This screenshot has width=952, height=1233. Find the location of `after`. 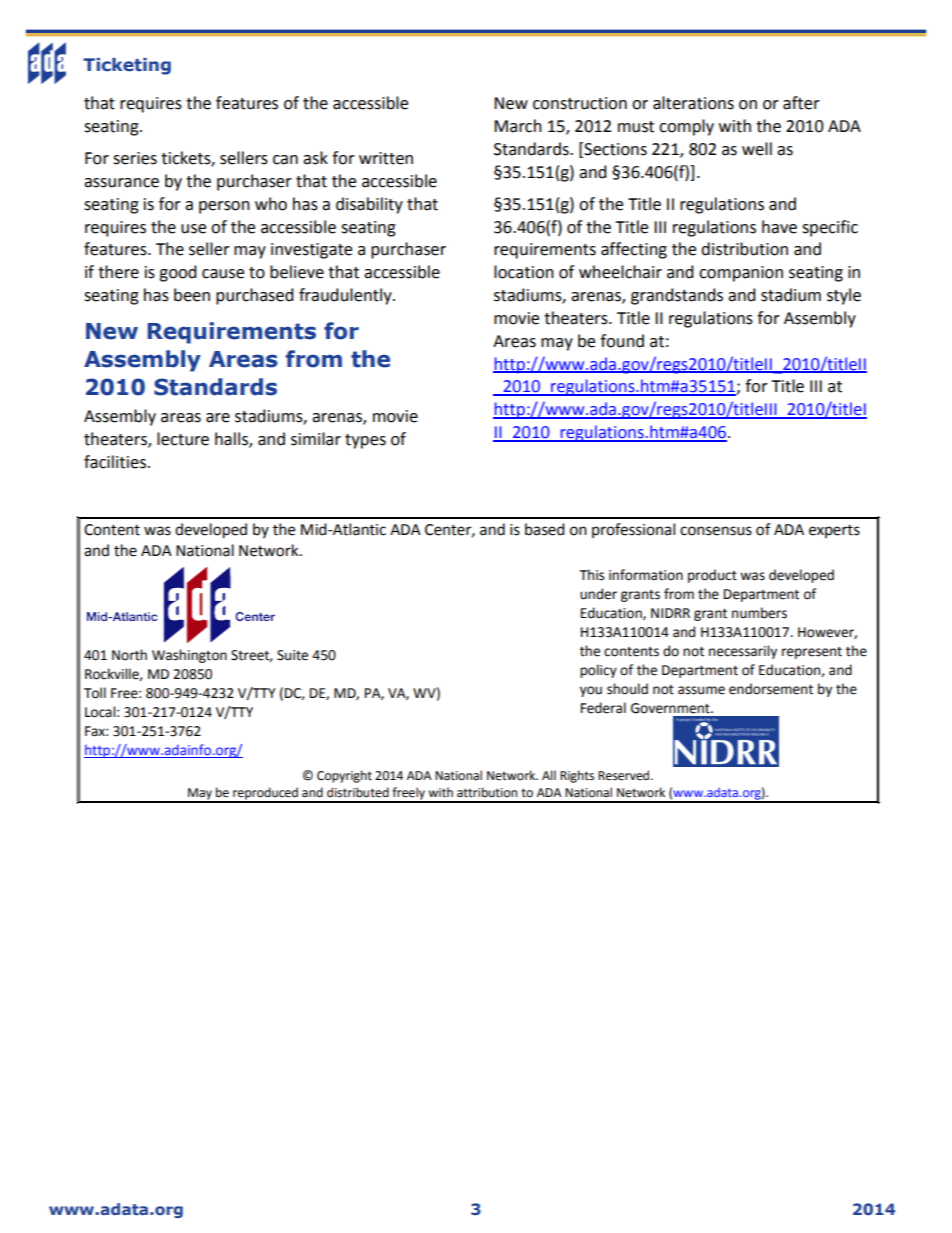

after is located at coordinates (801, 103).
